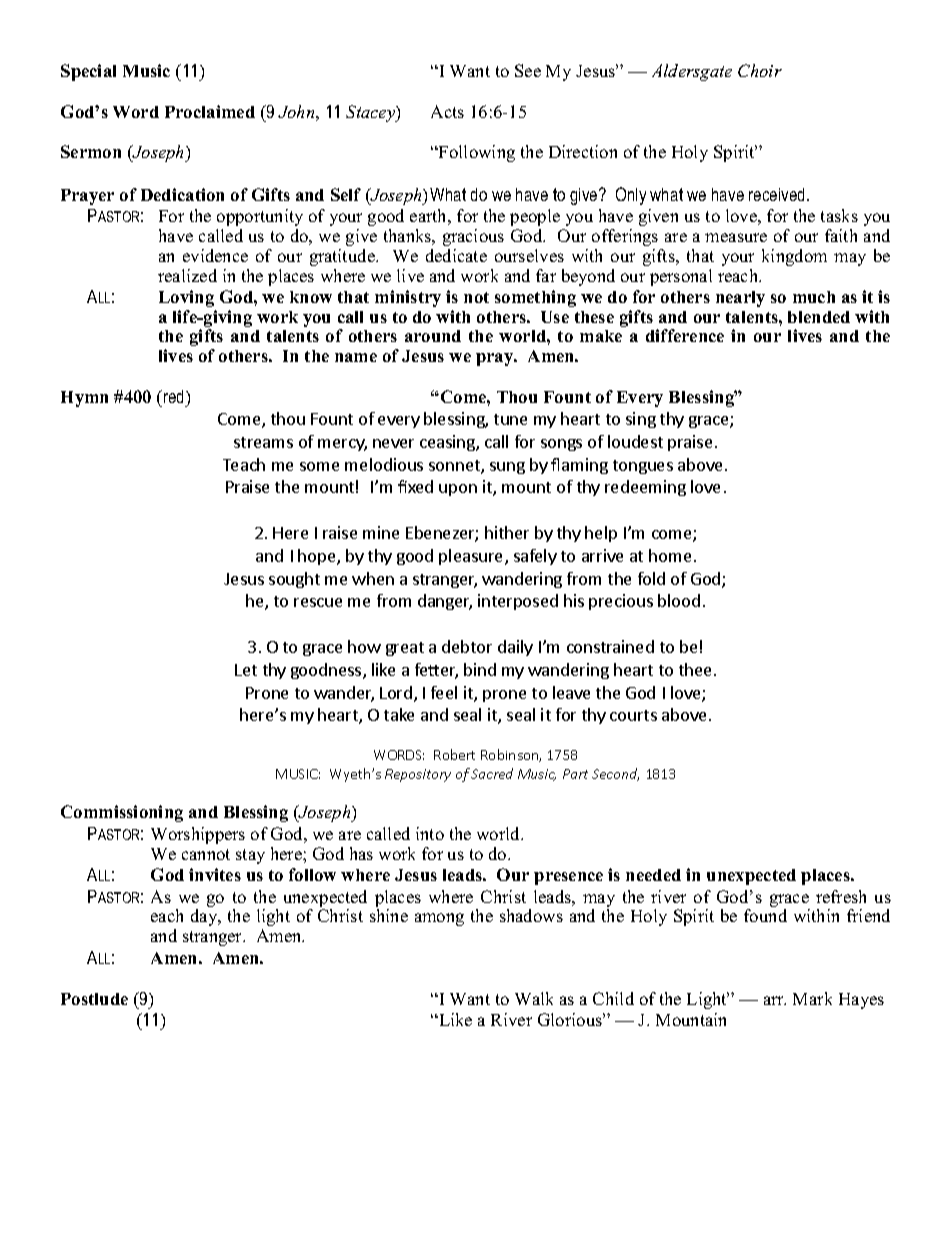  What do you see at coordinates (187, 275) in the screenshot?
I see `realized` at bounding box center [187, 275].
